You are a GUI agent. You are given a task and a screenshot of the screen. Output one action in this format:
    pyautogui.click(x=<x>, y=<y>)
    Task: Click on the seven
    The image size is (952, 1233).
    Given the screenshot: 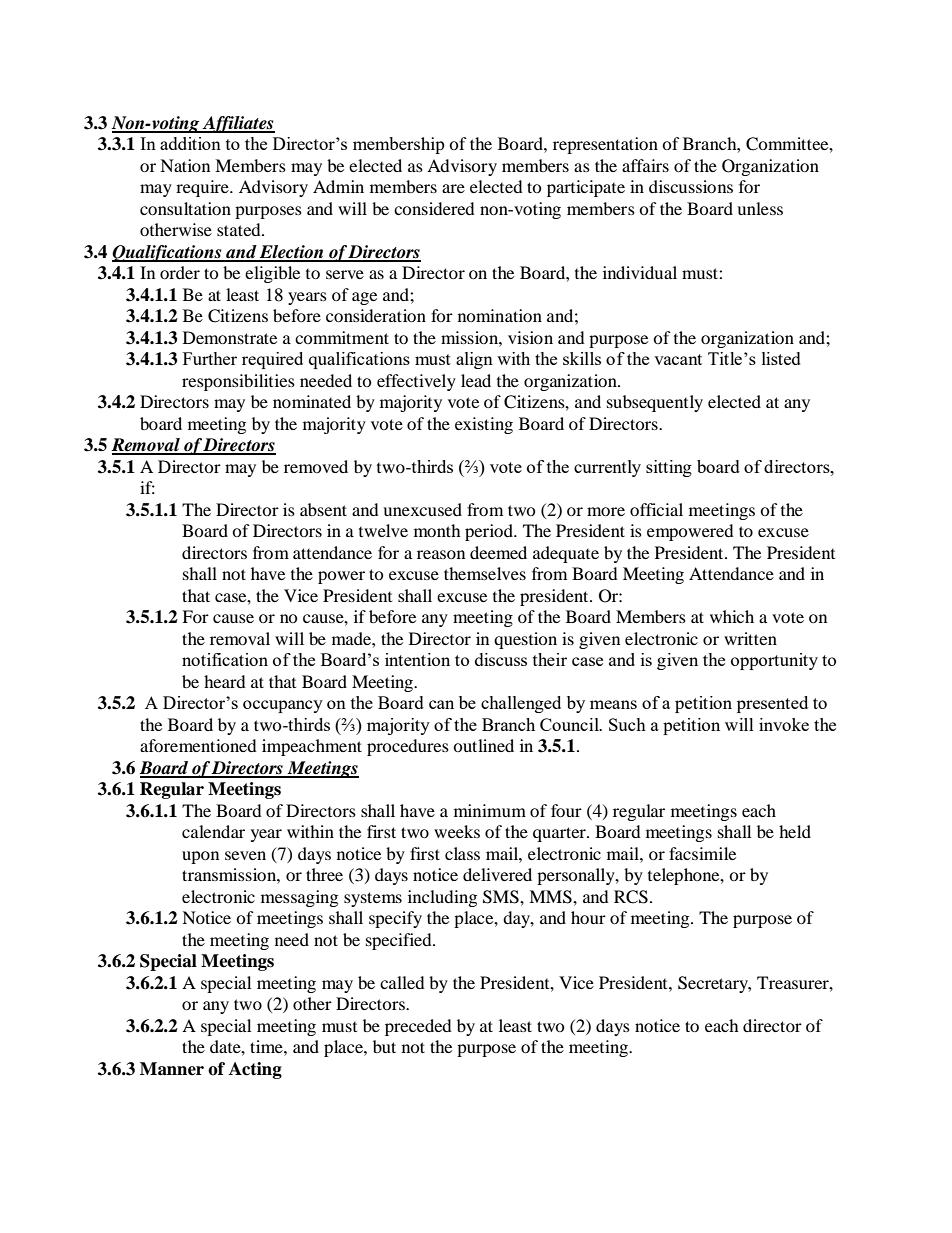 What is the action you would take?
    pyautogui.click(x=245, y=855)
